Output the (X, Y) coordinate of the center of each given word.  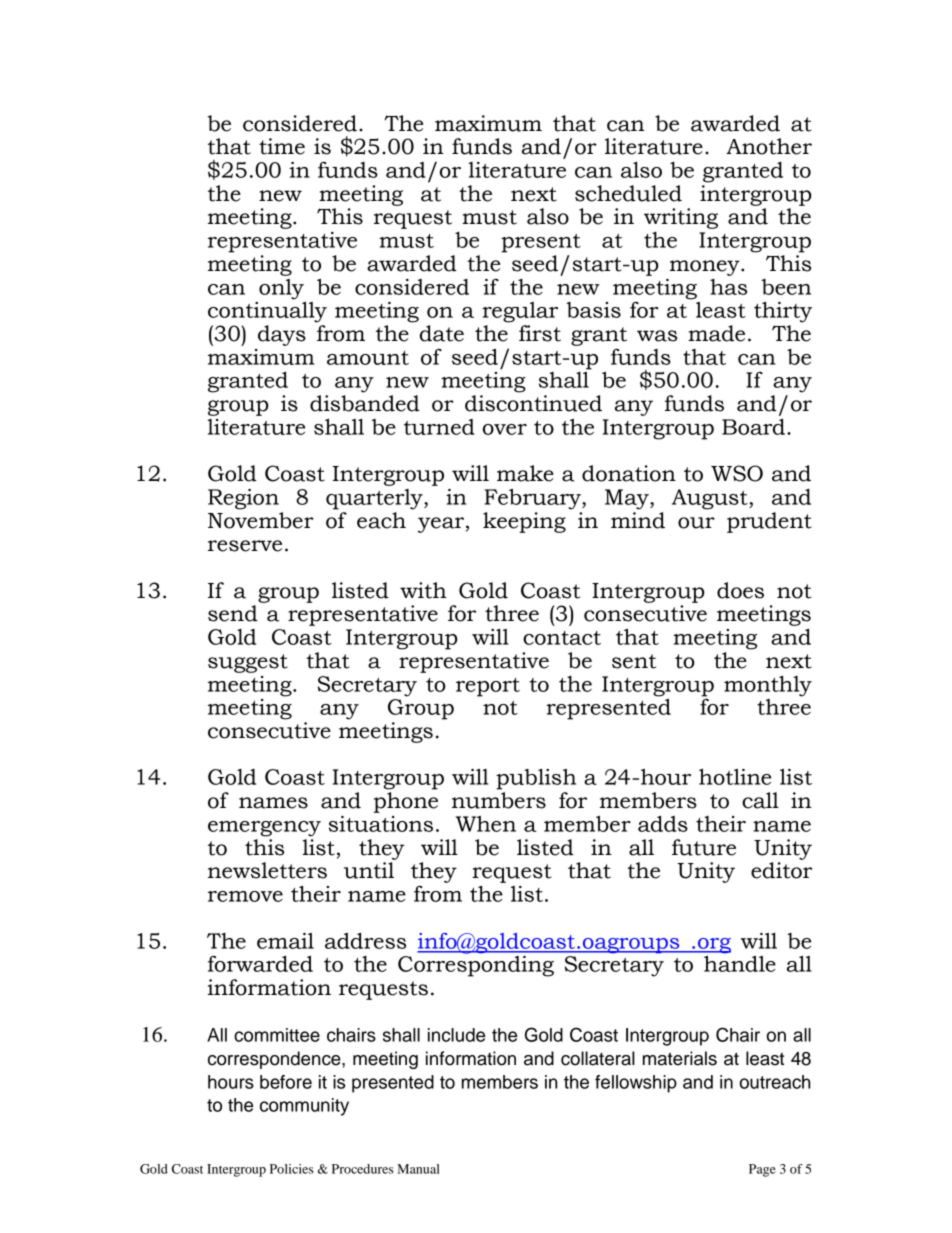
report (488, 687)
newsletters (267, 870)
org (713, 947)
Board (753, 426)
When (486, 824)
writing (681, 218)
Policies (291, 1169)
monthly (768, 686)
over (505, 429)
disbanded (365, 403)
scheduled (628, 193)
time (282, 146)
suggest (248, 663)
